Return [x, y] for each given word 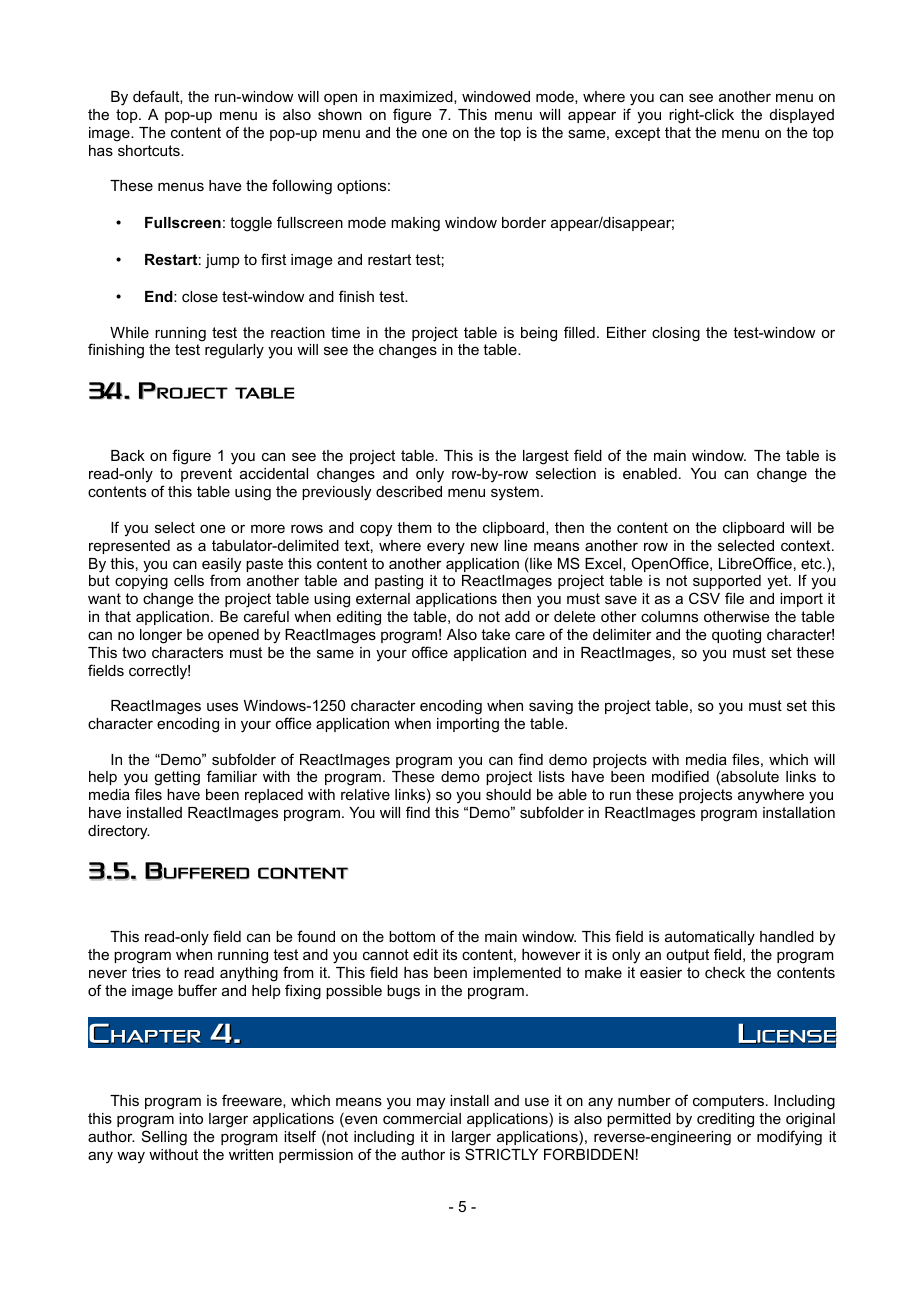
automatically [710, 938]
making [415, 224]
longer [161, 636]
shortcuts [150, 150]
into [191, 1118]
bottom [412, 936]
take [495, 634]
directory [119, 832]
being [539, 334]
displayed [802, 116]
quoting [736, 636]
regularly [234, 351]
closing [676, 334]
